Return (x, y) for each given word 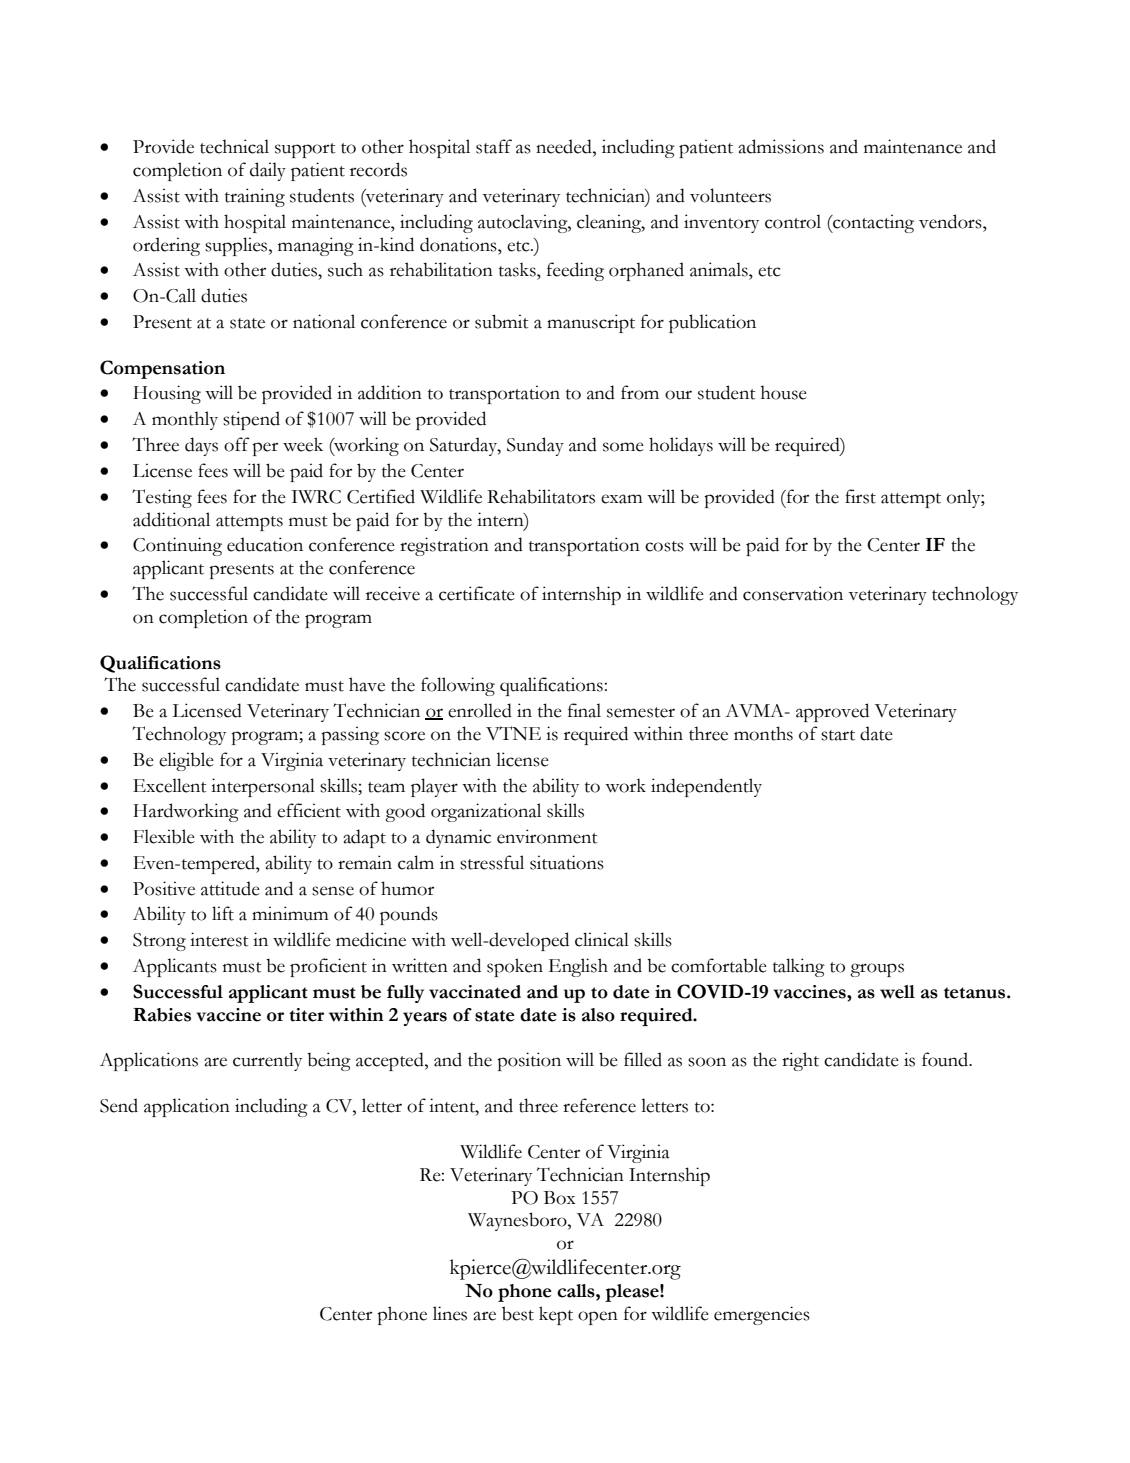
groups (877, 970)
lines (450, 1313)
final (584, 710)
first (860, 496)
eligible (186, 761)
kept (556, 1315)
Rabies (162, 1015)
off (237, 444)
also (598, 1015)
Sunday (535, 446)
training (255, 197)
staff (494, 146)
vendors (951, 221)
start (838, 735)
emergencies (762, 1315)
